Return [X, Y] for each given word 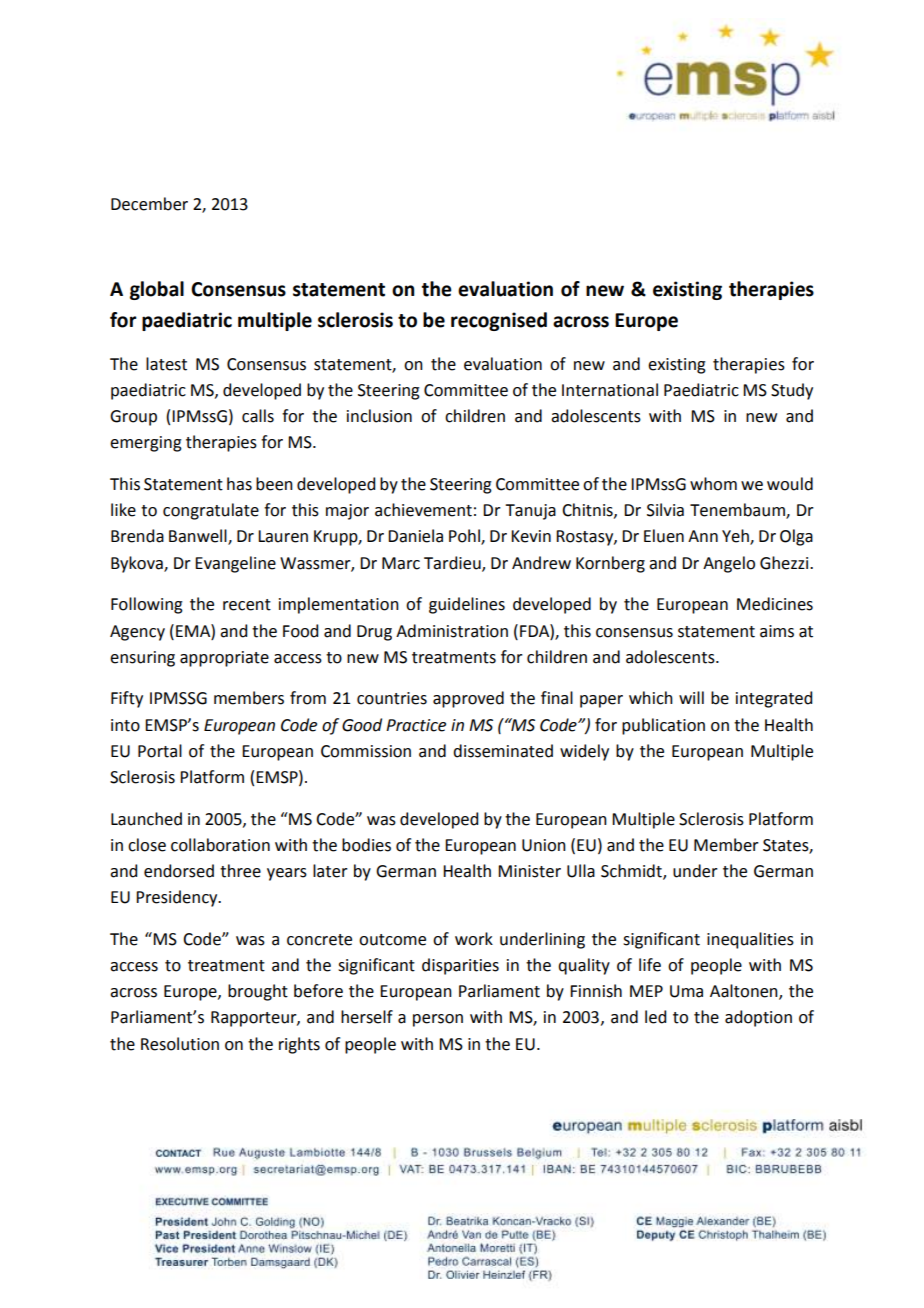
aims [777, 631]
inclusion [379, 416]
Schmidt [632, 872]
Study [792, 391]
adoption [758, 1018]
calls [258, 416]
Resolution [180, 1044]
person [438, 1020]
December [149, 204]
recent [247, 605]
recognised [499, 321]
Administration [452, 631]
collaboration [220, 845]
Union [544, 845]
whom [713, 484]
